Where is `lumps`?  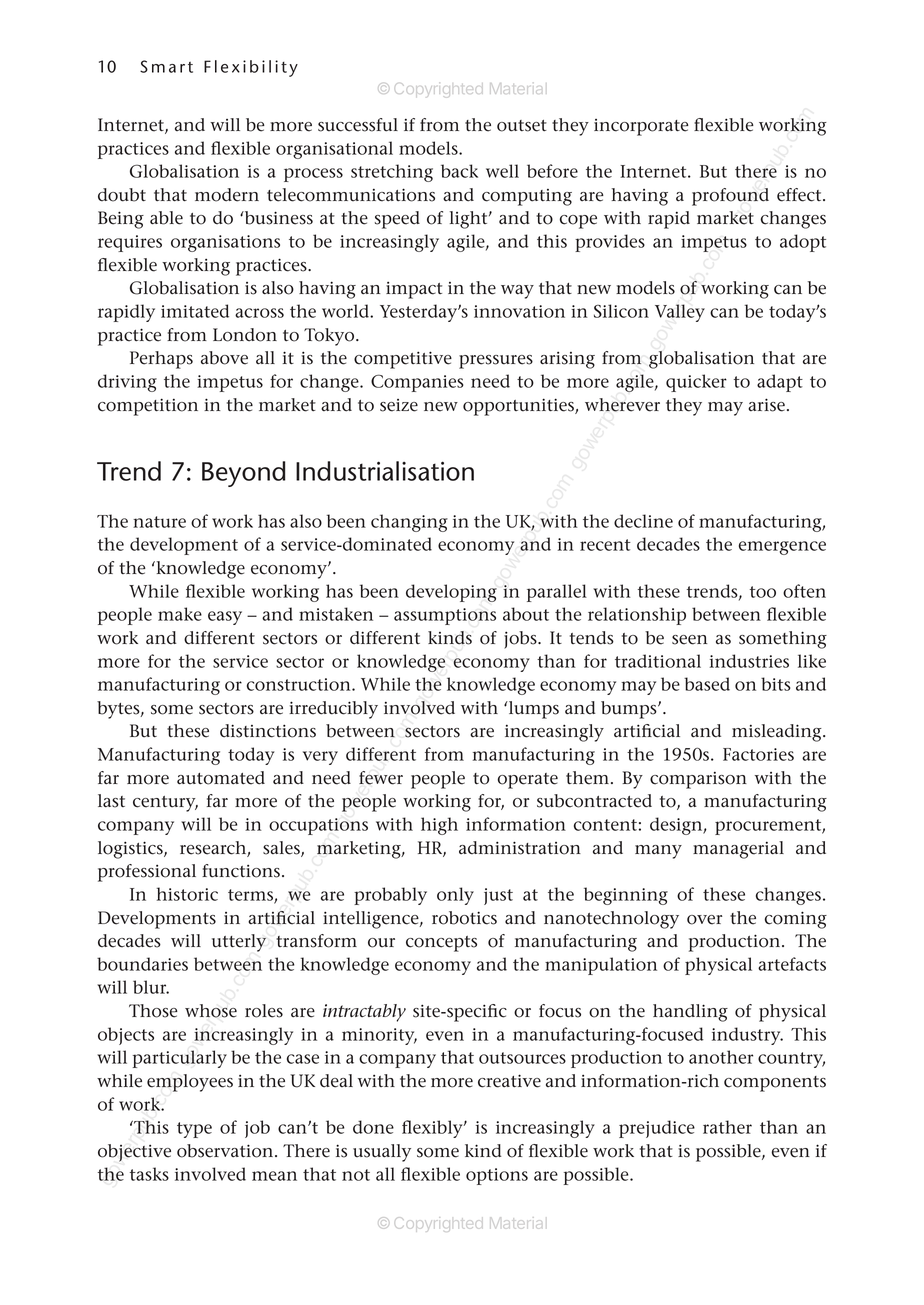 lumps is located at coordinates (533, 710).
